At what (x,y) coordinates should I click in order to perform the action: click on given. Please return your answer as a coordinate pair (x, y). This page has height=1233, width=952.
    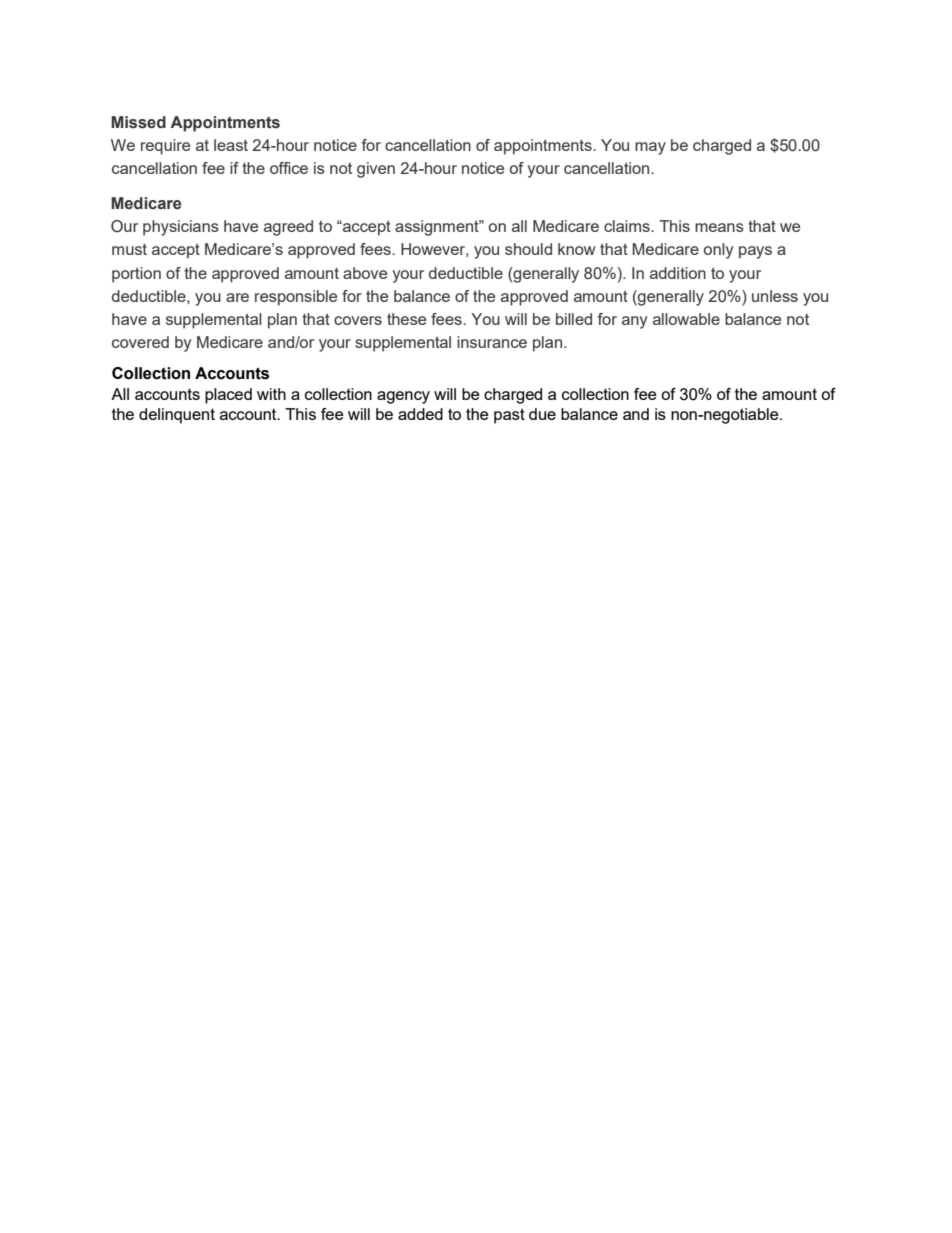
    Looking at the image, I should click on (376, 170).
